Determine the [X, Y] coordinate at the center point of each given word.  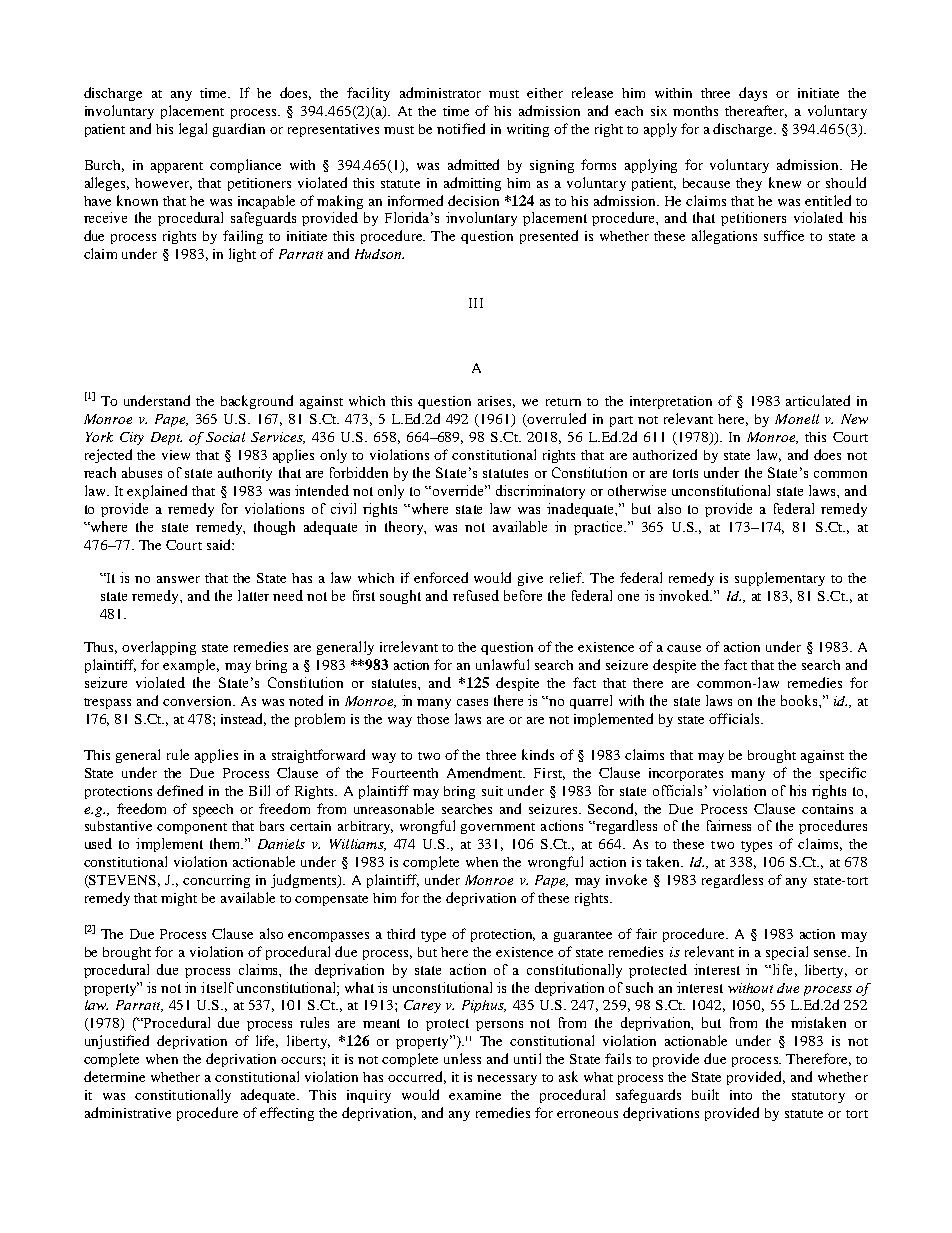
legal [193, 130]
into [741, 1095]
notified [461, 128]
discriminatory [540, 492]
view [176, 455]
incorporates [686, 774]
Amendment [486, 772]
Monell [797, 419]
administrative [128, 1112]
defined [180, 790]
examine [475, 1095]
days [753, 94]
